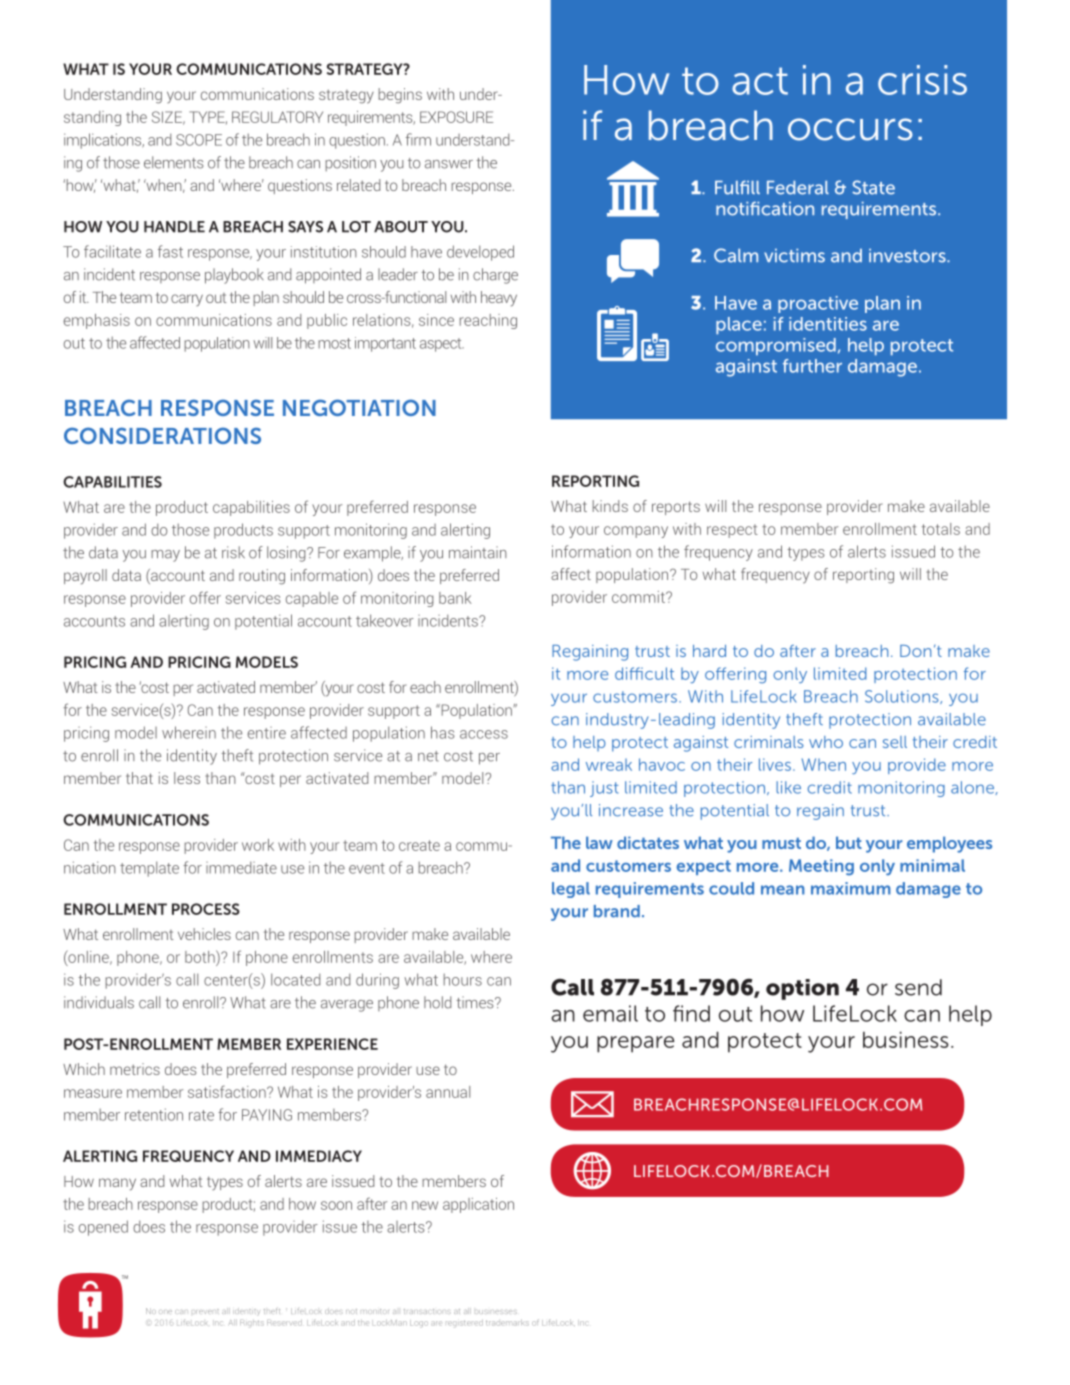 The image size is (1070, 1385). Describe the element at coordinates (476, 1002) in the image. I see `times` at that location.
